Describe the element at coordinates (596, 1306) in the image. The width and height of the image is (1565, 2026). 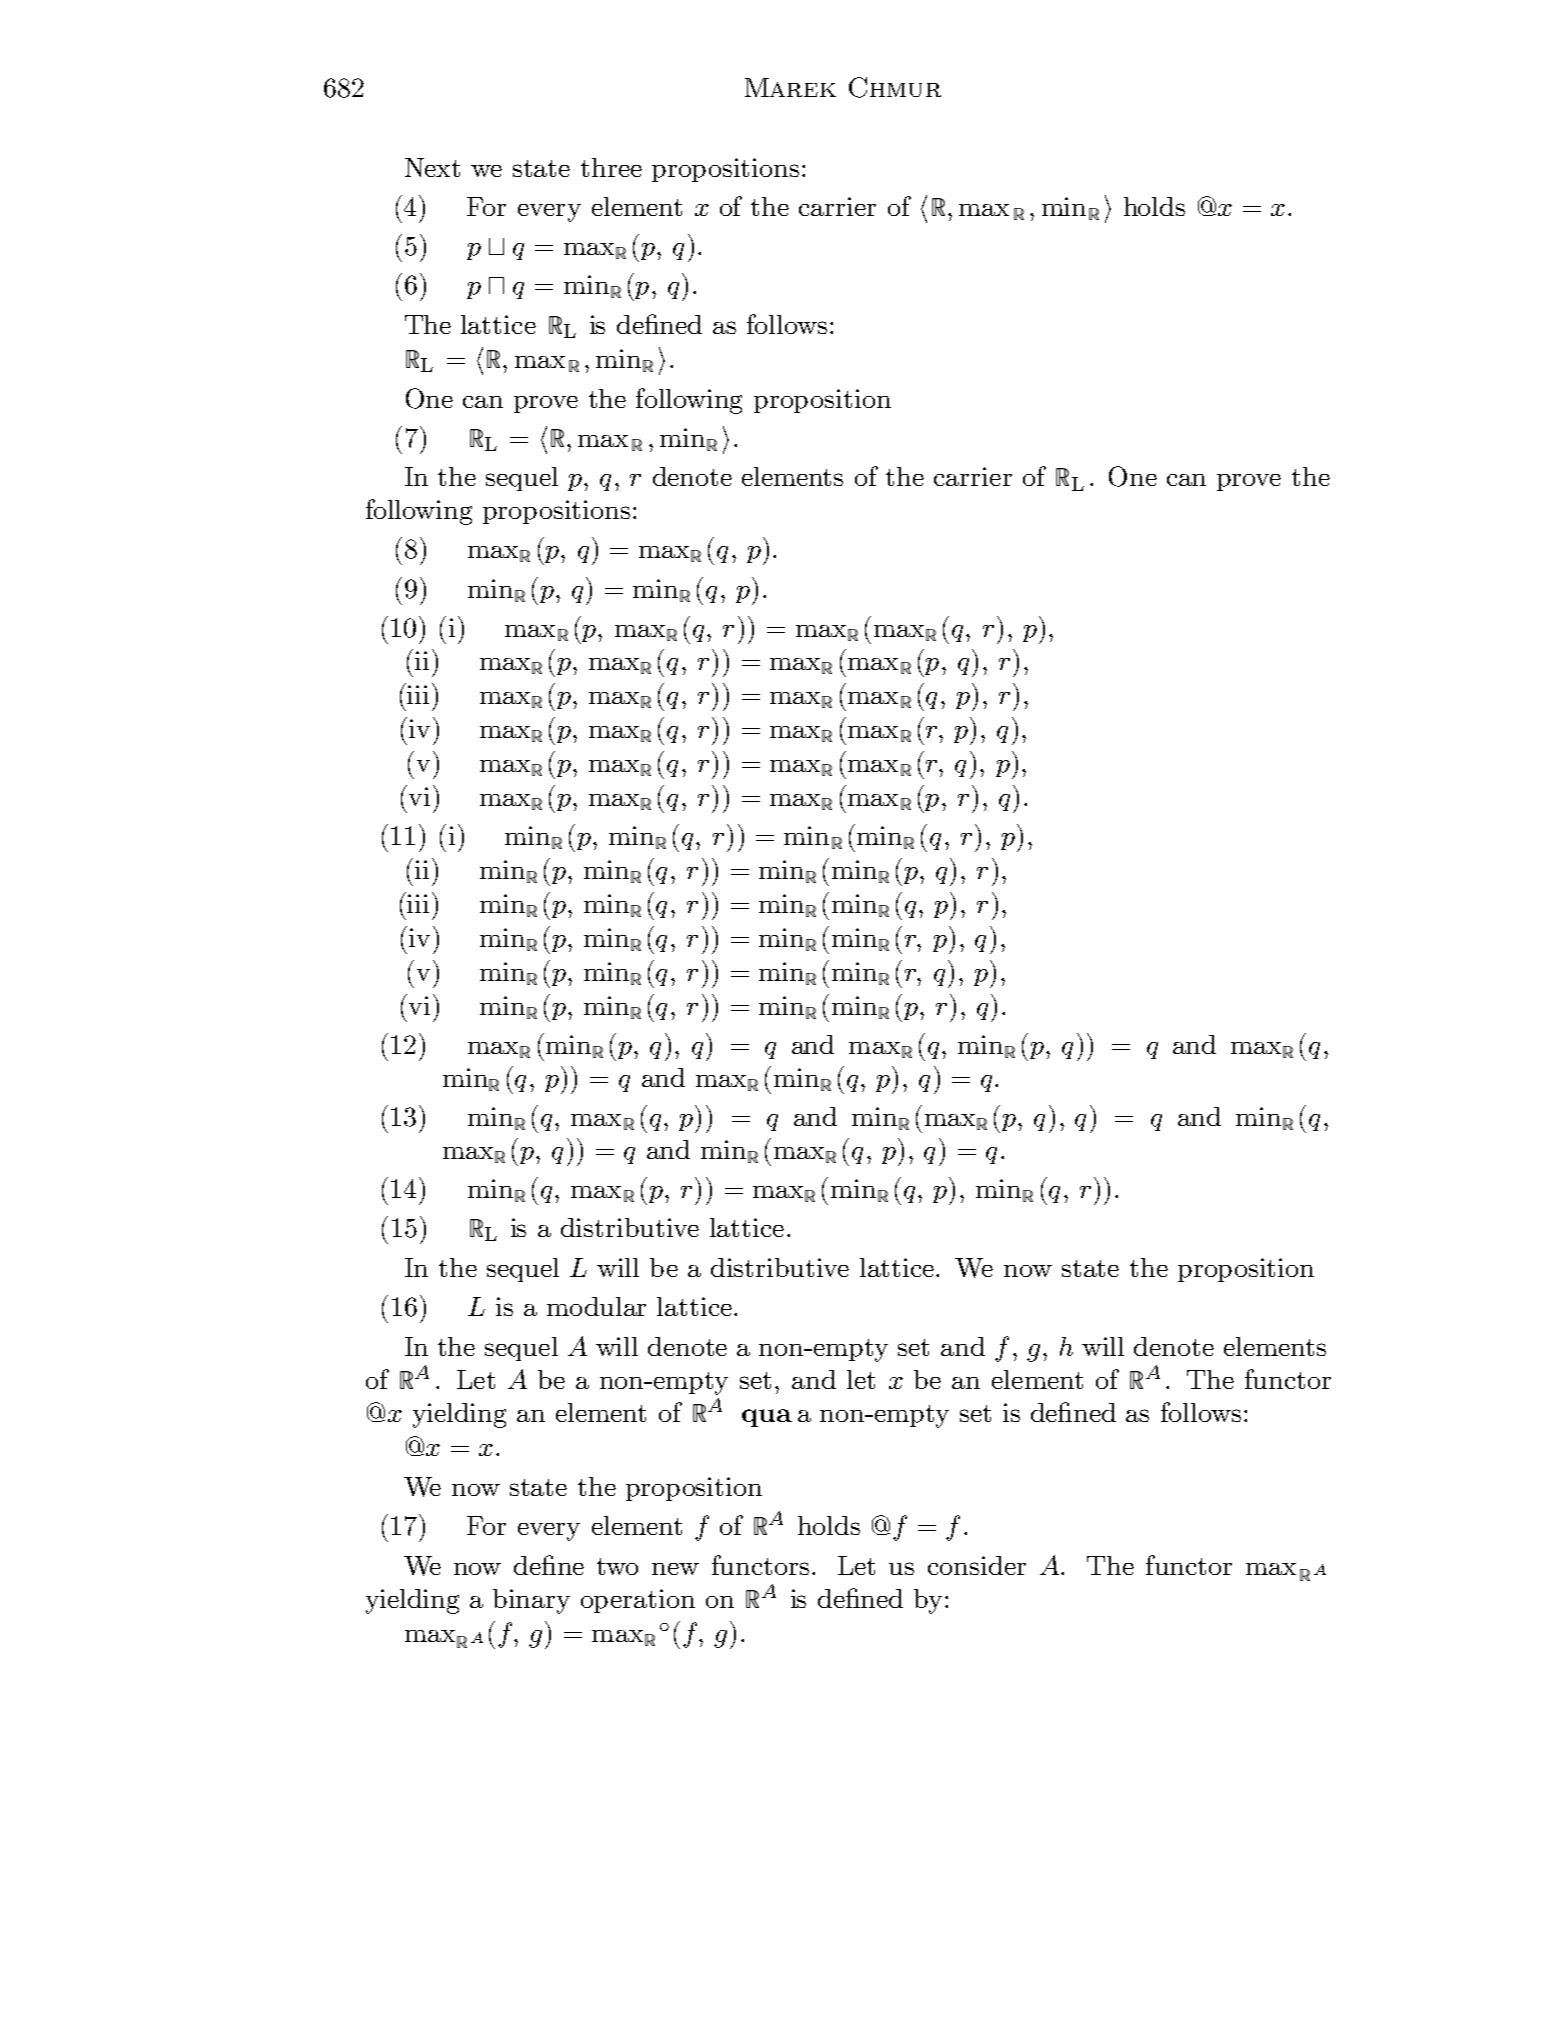
I see `modular` at that location.
